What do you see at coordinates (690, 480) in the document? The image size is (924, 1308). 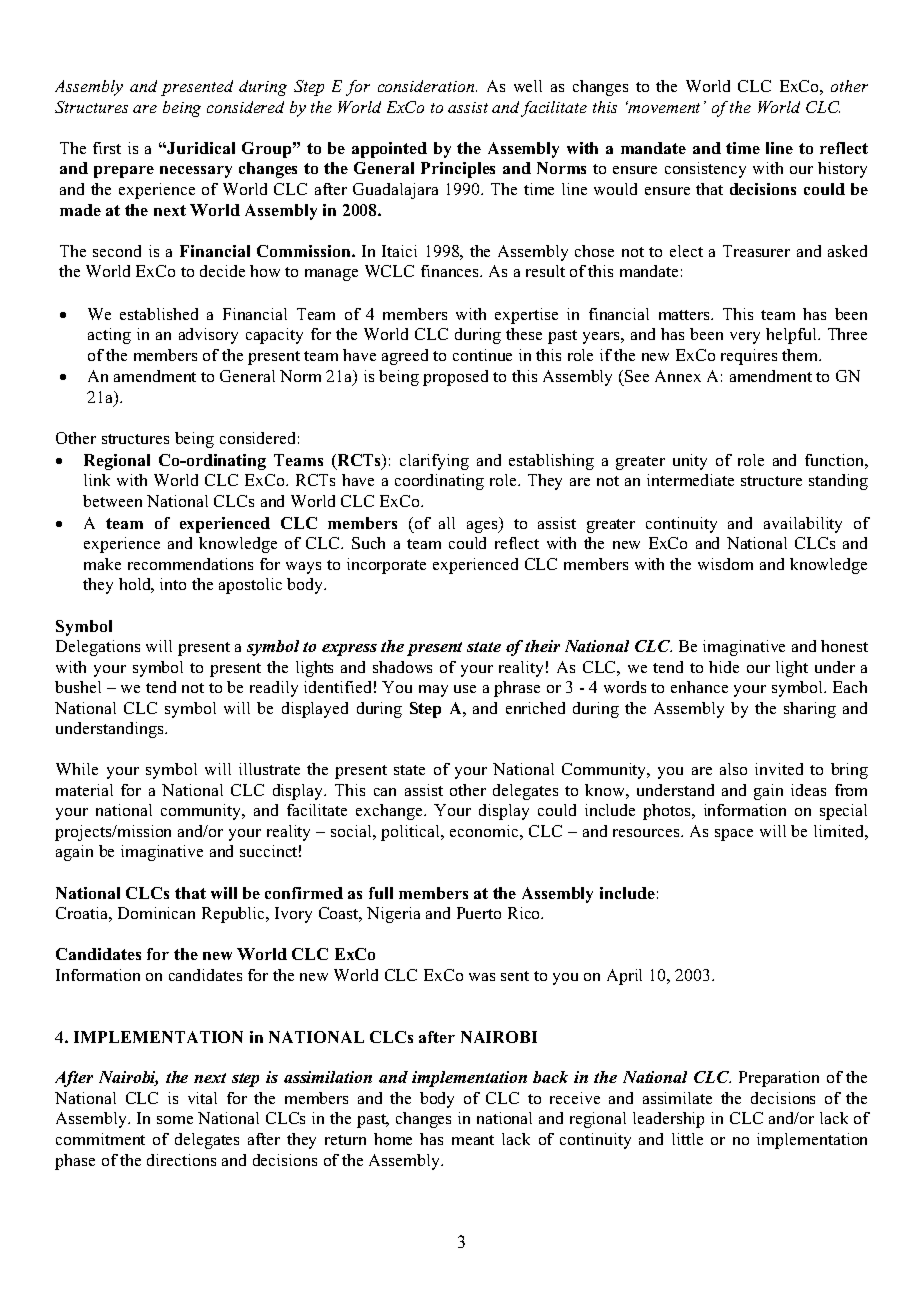 I see `intermediate` at bounding box center [690, 480].
